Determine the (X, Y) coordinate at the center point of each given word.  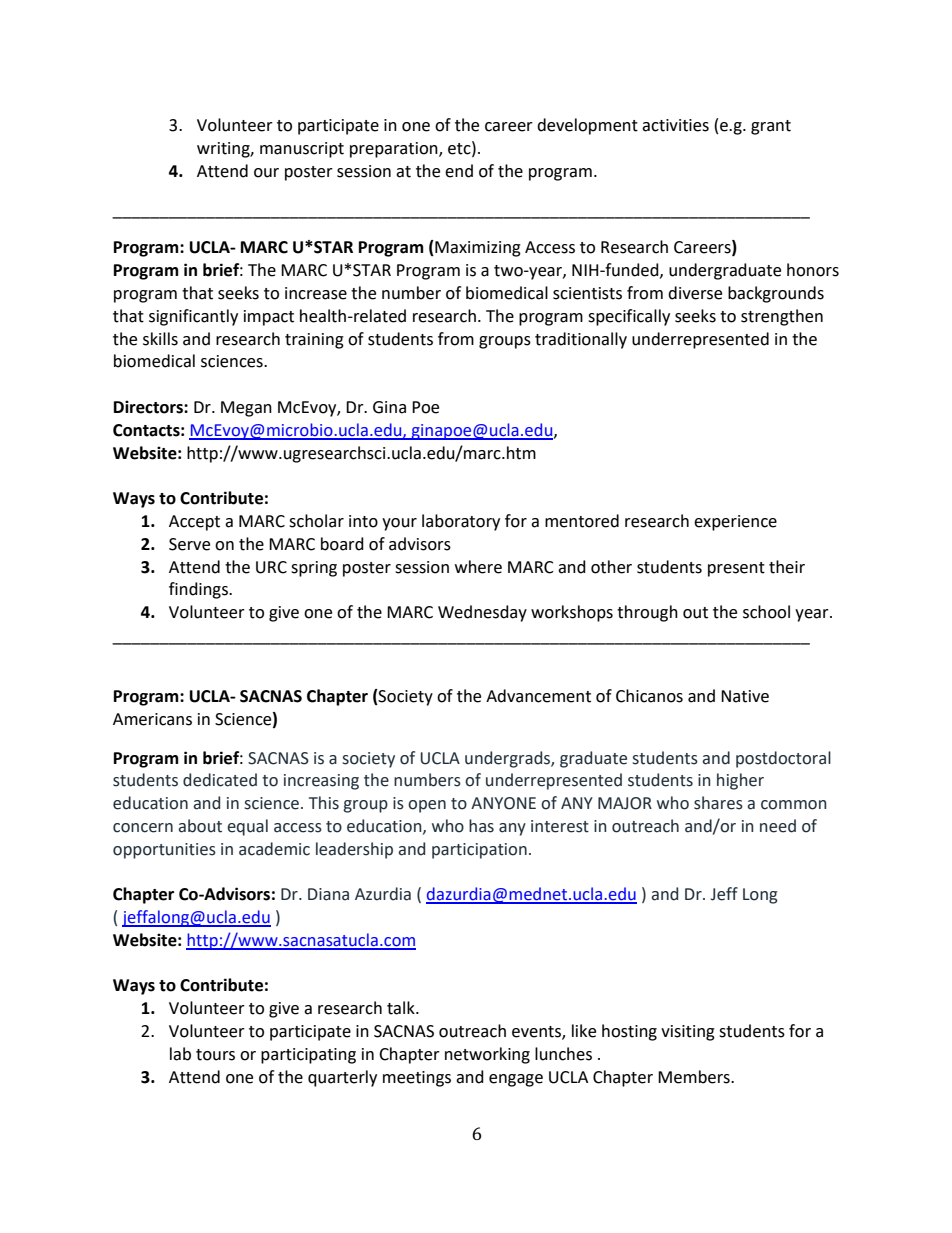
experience (735, 523)
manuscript (302, 150)
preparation (395, 150)
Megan (246, 409)
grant (771, 127)
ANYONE (503, 803)
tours (215, 1055)
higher (740, 781)
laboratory (461, 522)
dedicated (220, 780)
